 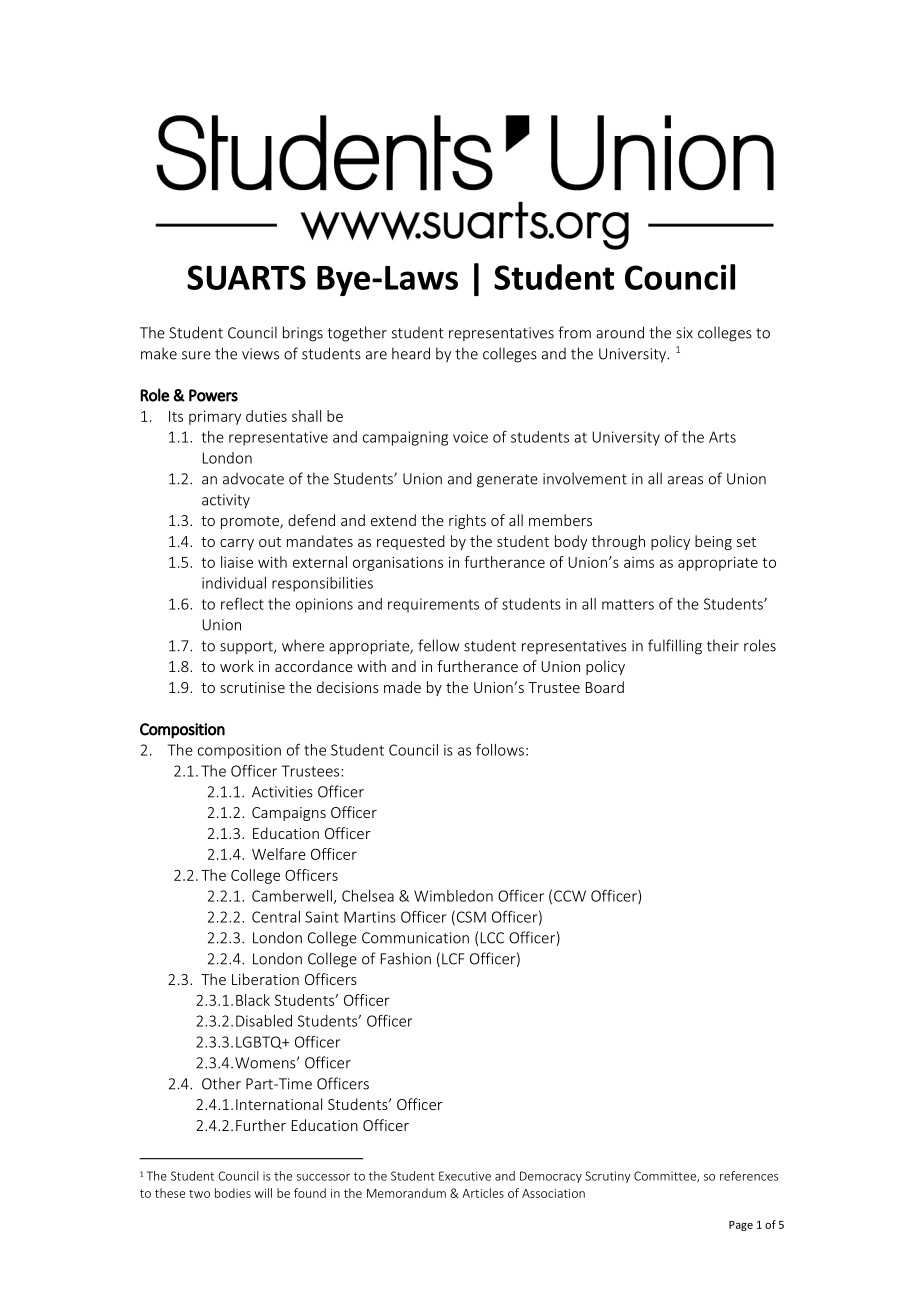 I want to click on views, so click(x=260, y=354).
